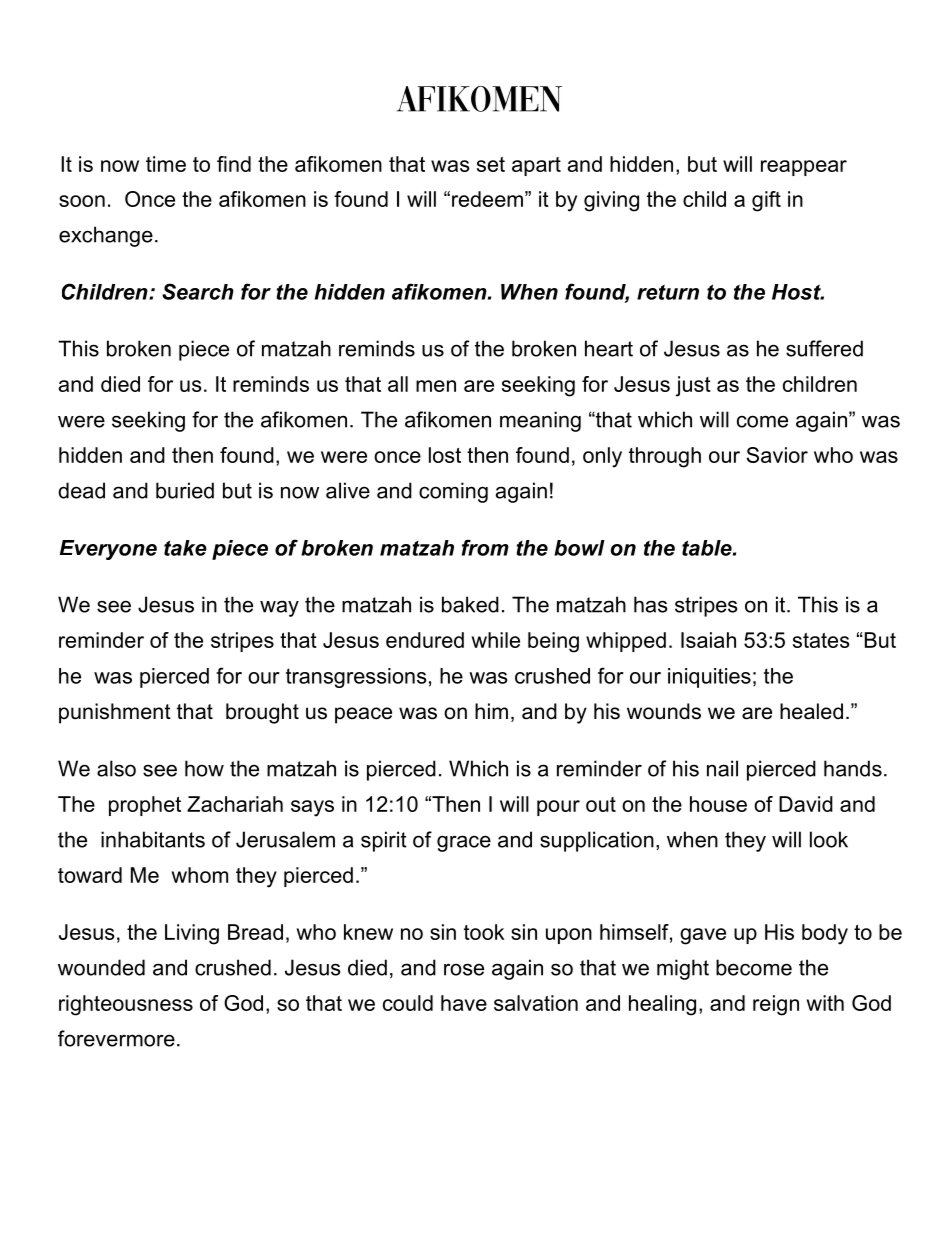  What do you see at coordinates (398, 384) in the image?
I see `all` at bounding box center [398, 384].
